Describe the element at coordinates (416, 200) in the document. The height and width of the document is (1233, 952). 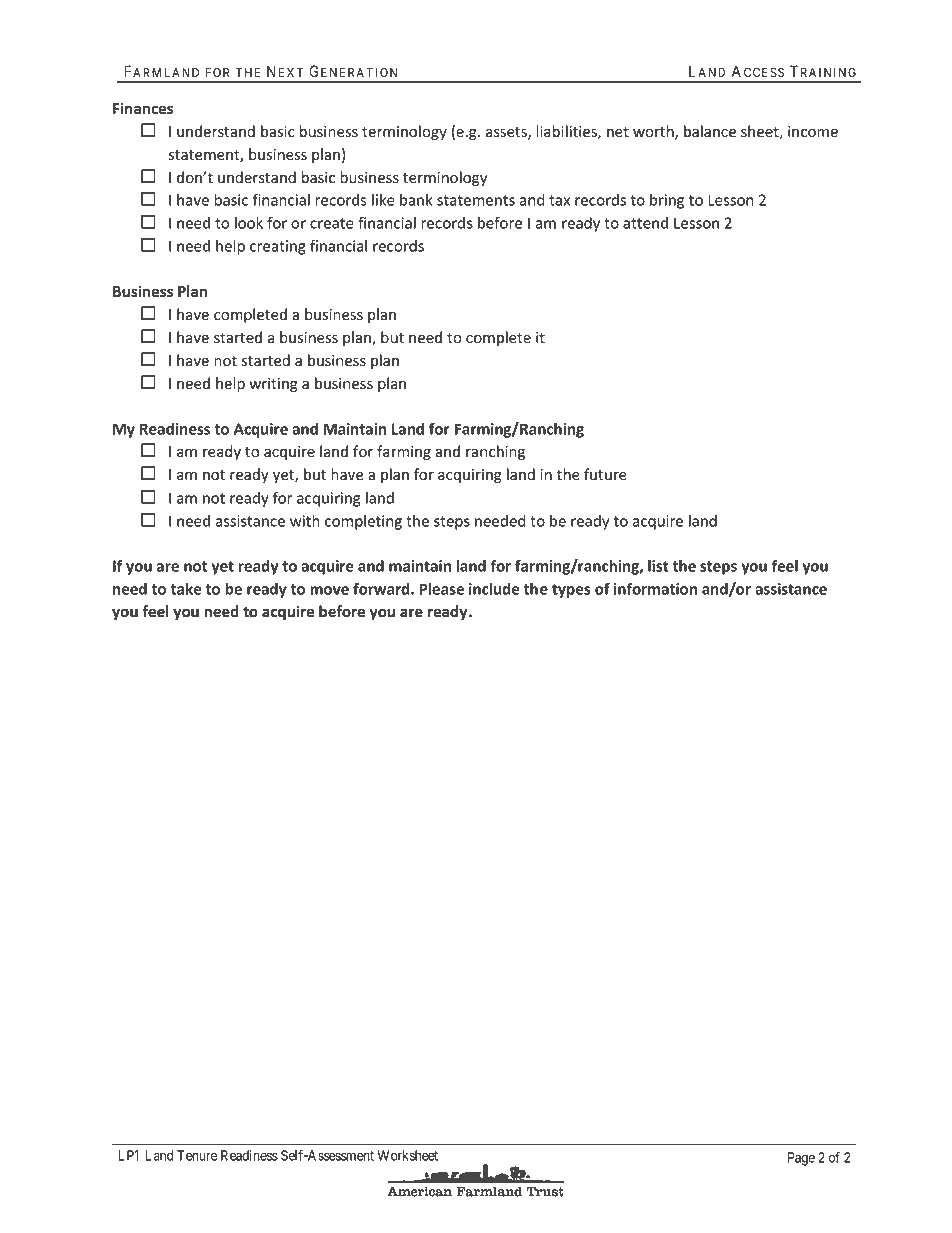
I see `bank` at that location.
